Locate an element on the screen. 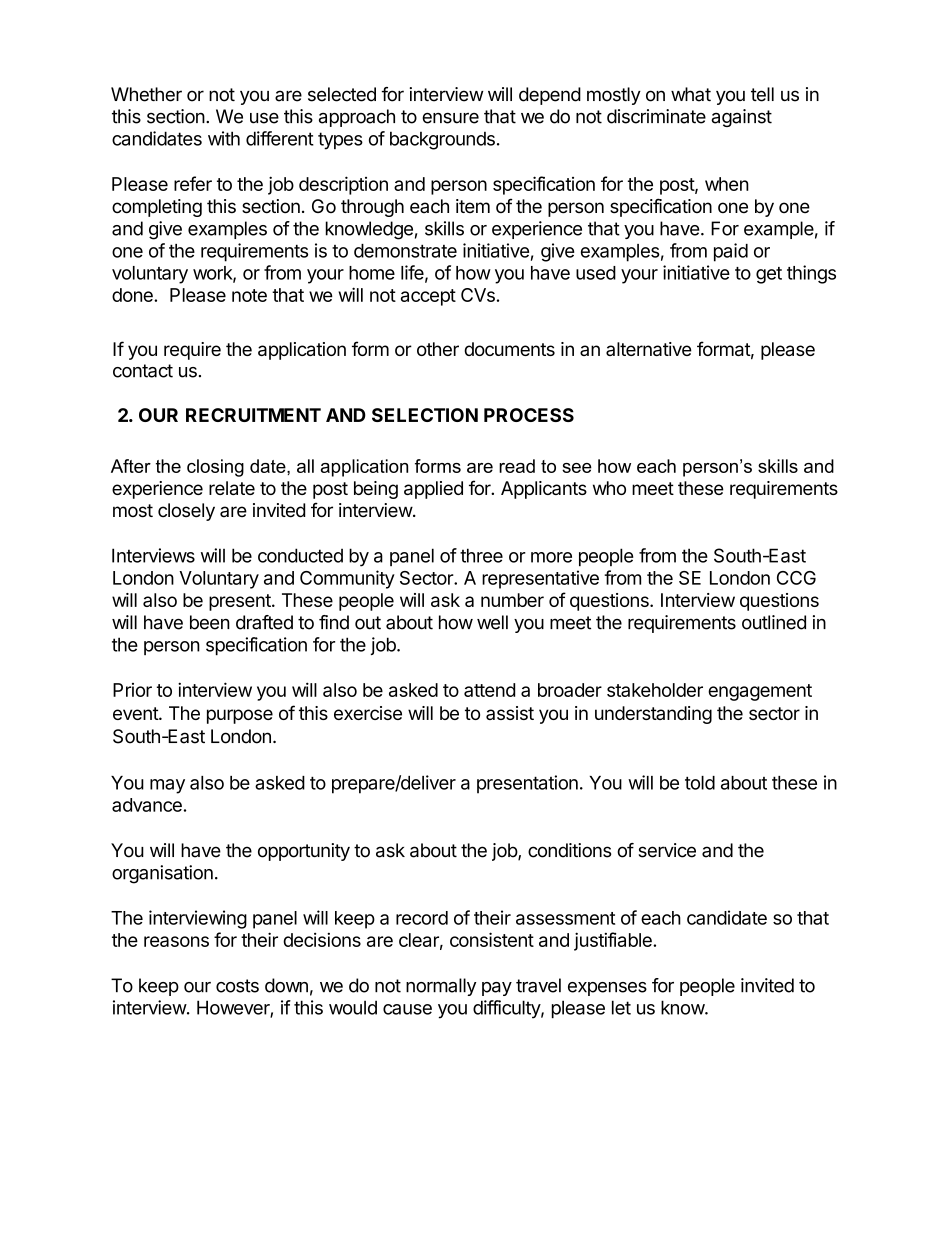 This screenshot has height=1233, width=952. against is located at coordinates (741, 118).
